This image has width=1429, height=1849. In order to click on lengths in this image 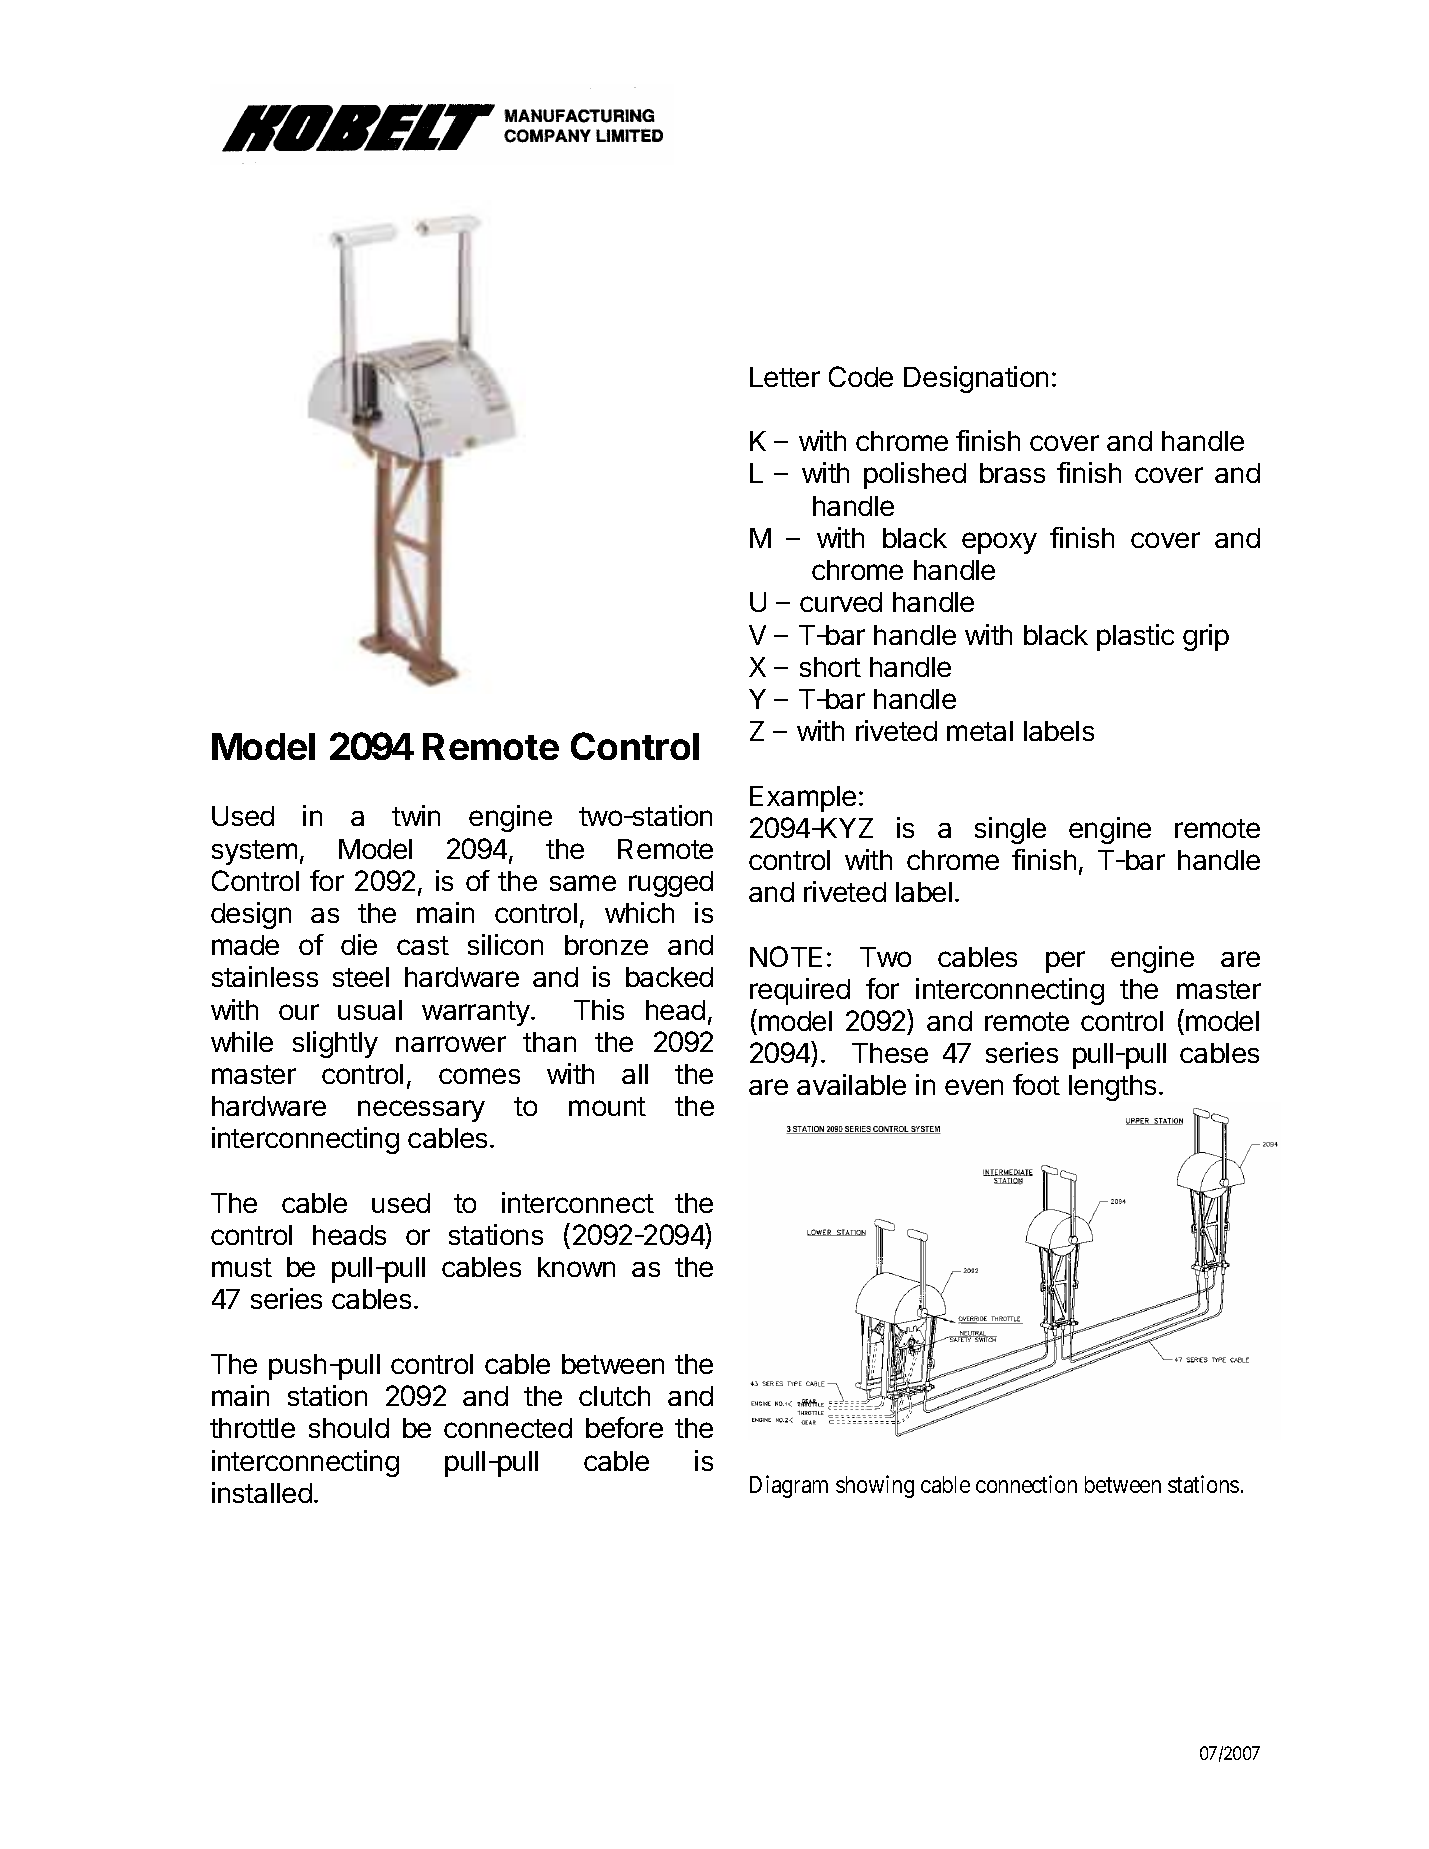, I will do `click(1112, 1088)`.
